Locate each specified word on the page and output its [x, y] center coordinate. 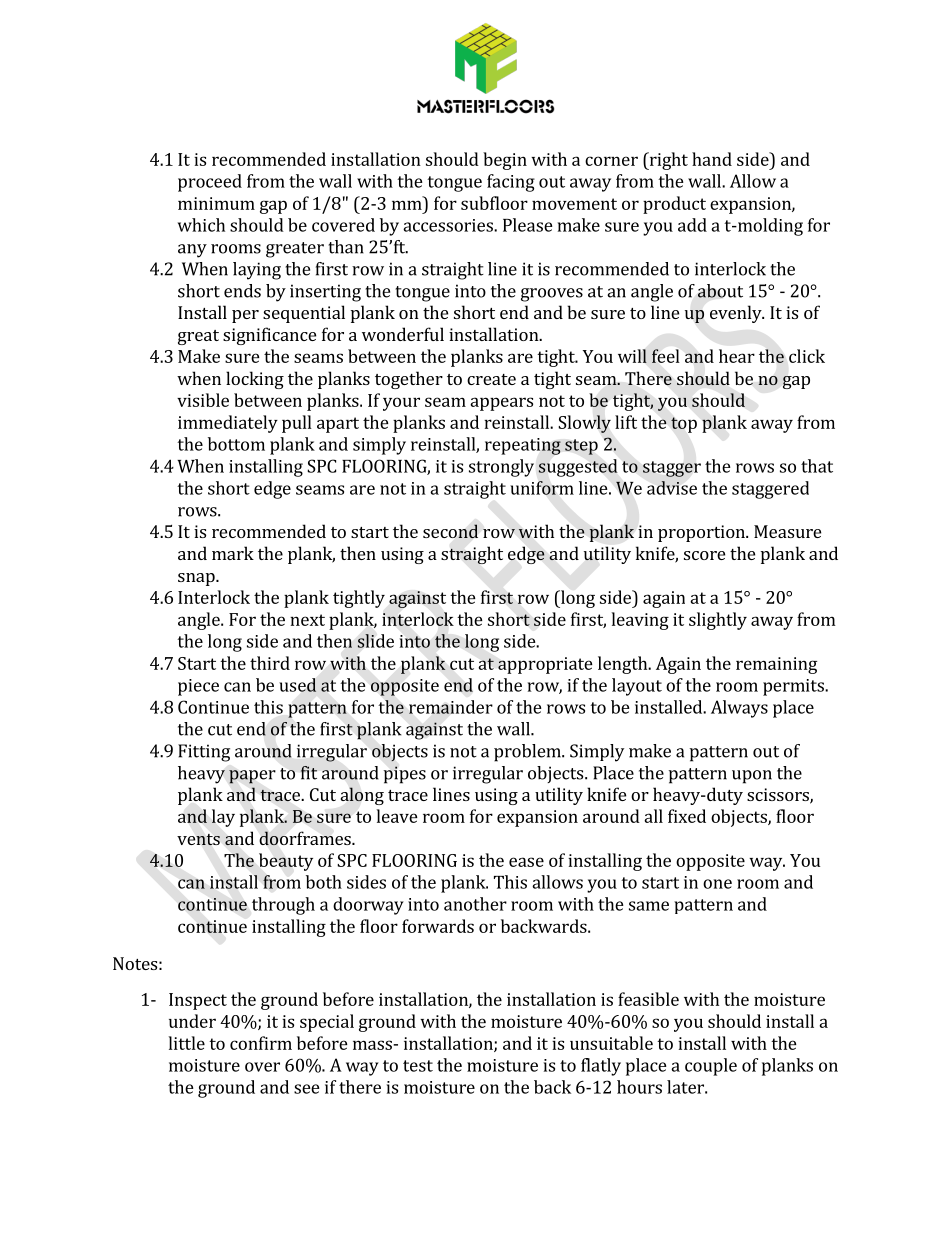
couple [711, 1067]
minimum [216, 203]
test [418, 1066]
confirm [261, 1043]
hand [712, 159]
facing [511, 183]
